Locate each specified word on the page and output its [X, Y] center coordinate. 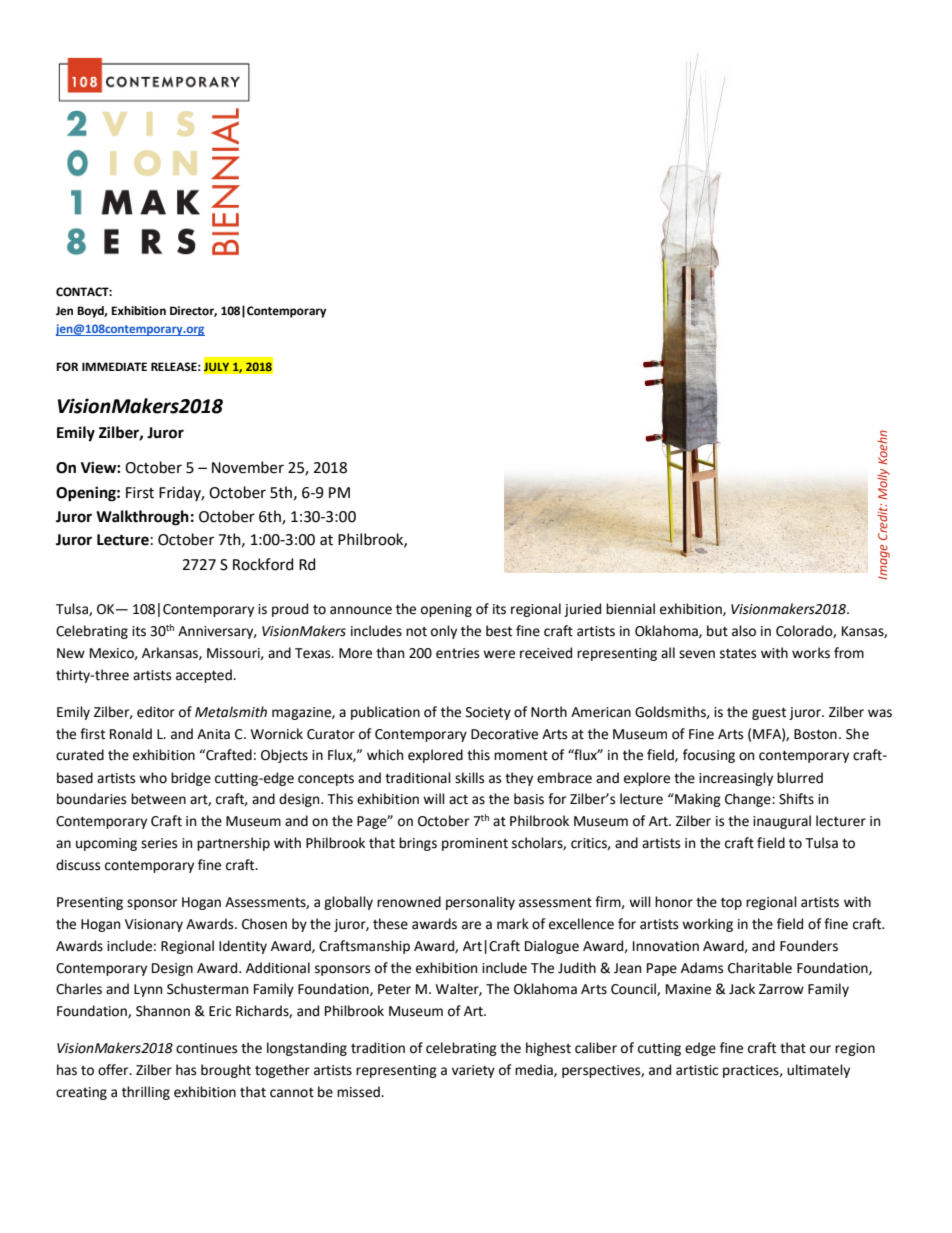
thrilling [146, 1093]
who [153, 778]
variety [473, 1071]
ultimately [818, 1071]
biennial [630, 609]
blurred [800, 778]
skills [469, 778]
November [248, 467]
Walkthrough [142, 518]
